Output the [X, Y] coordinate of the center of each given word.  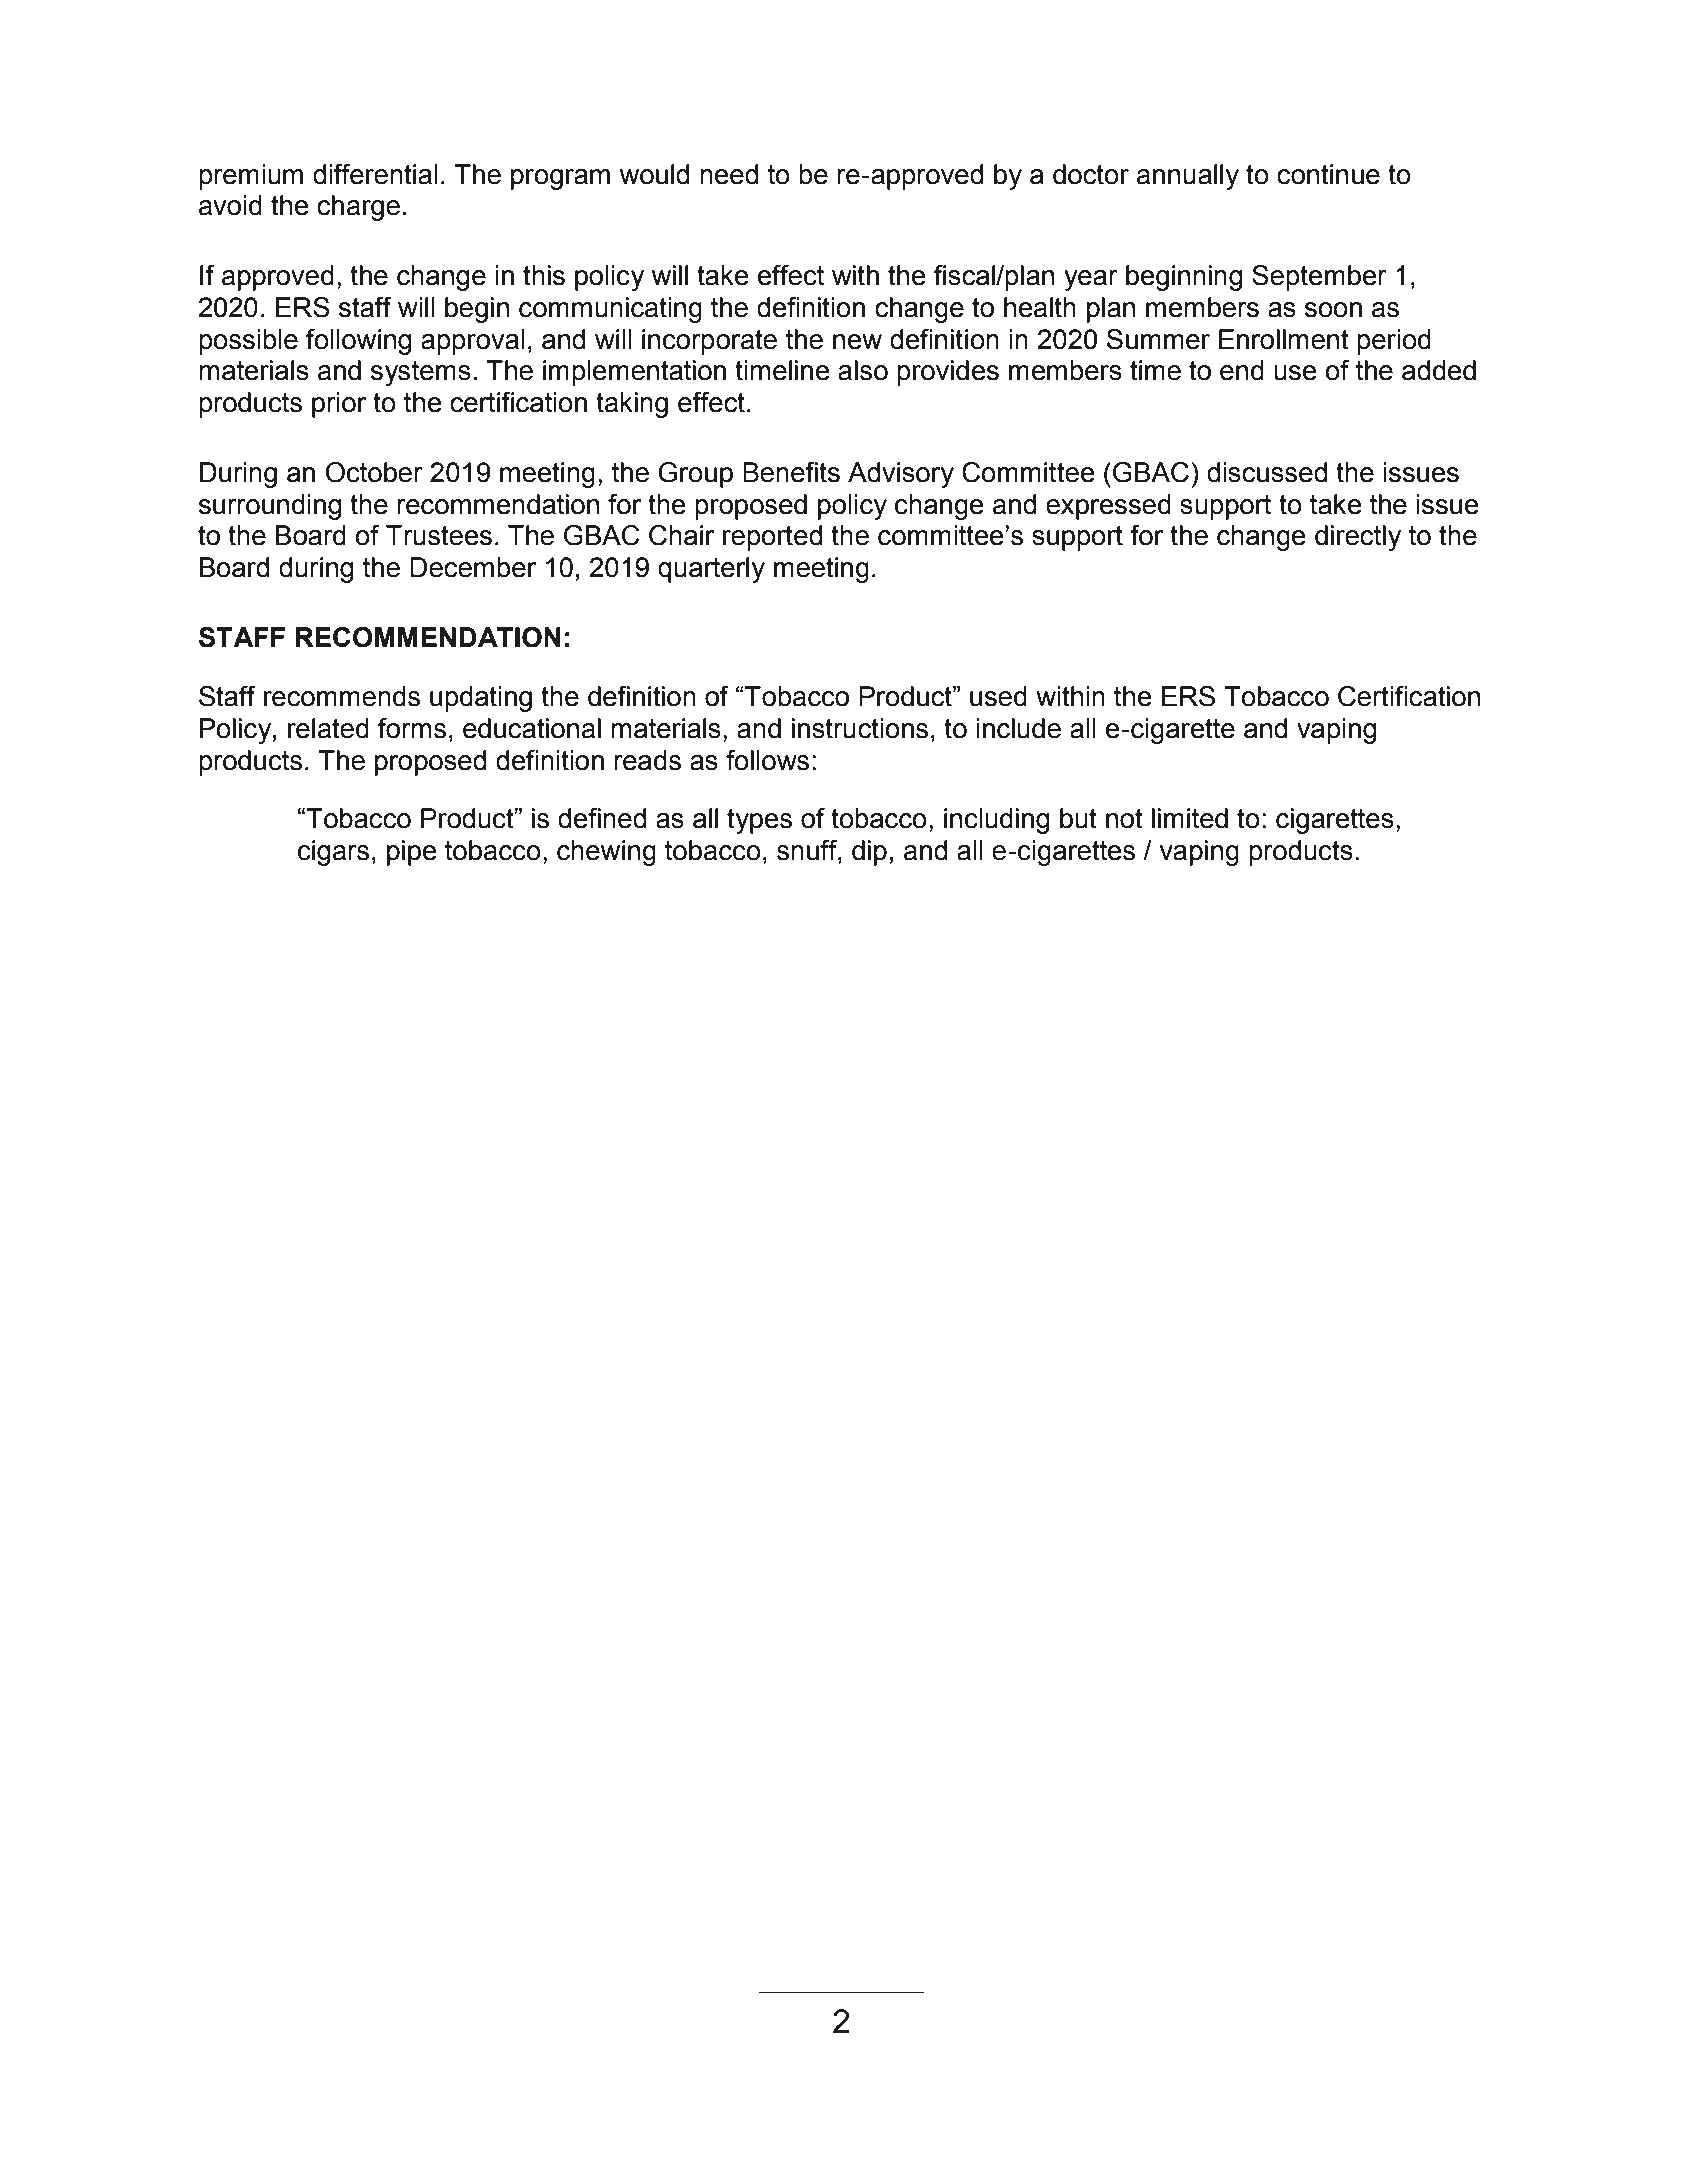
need [729, 174]
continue [1328, 174]
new [857, 342]
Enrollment [1284, 339]
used [998, 696]
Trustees [439, 535]
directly [1358, 538]
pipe [412, 853]
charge [358, 208]
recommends [342, 696]
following [359, 342]
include [1018, 728]
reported [772, 538]
